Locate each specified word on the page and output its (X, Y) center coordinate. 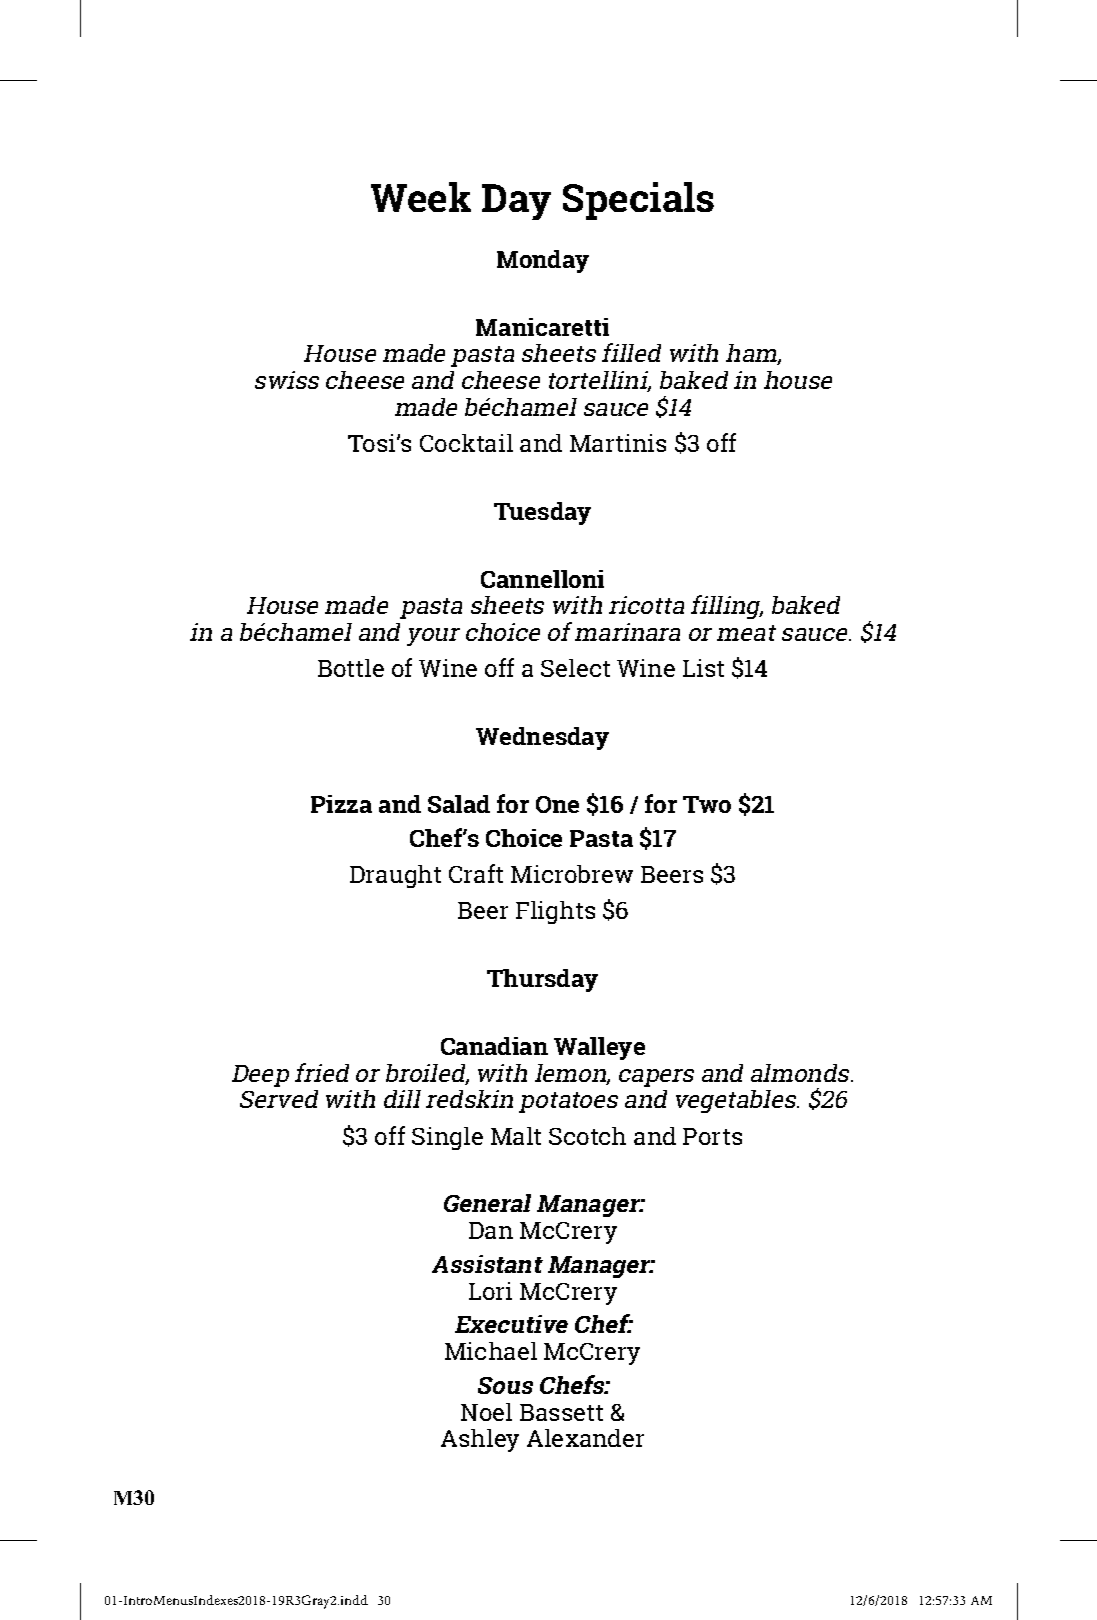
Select (575, 668)
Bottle (351, 668)
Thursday (542, 980)
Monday (543, 261)
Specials (638, 201)
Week (421, 197)
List (703, 668)
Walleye (599, 1048)
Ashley (480, 1440)
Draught (395, 876)
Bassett (561, 1412)
